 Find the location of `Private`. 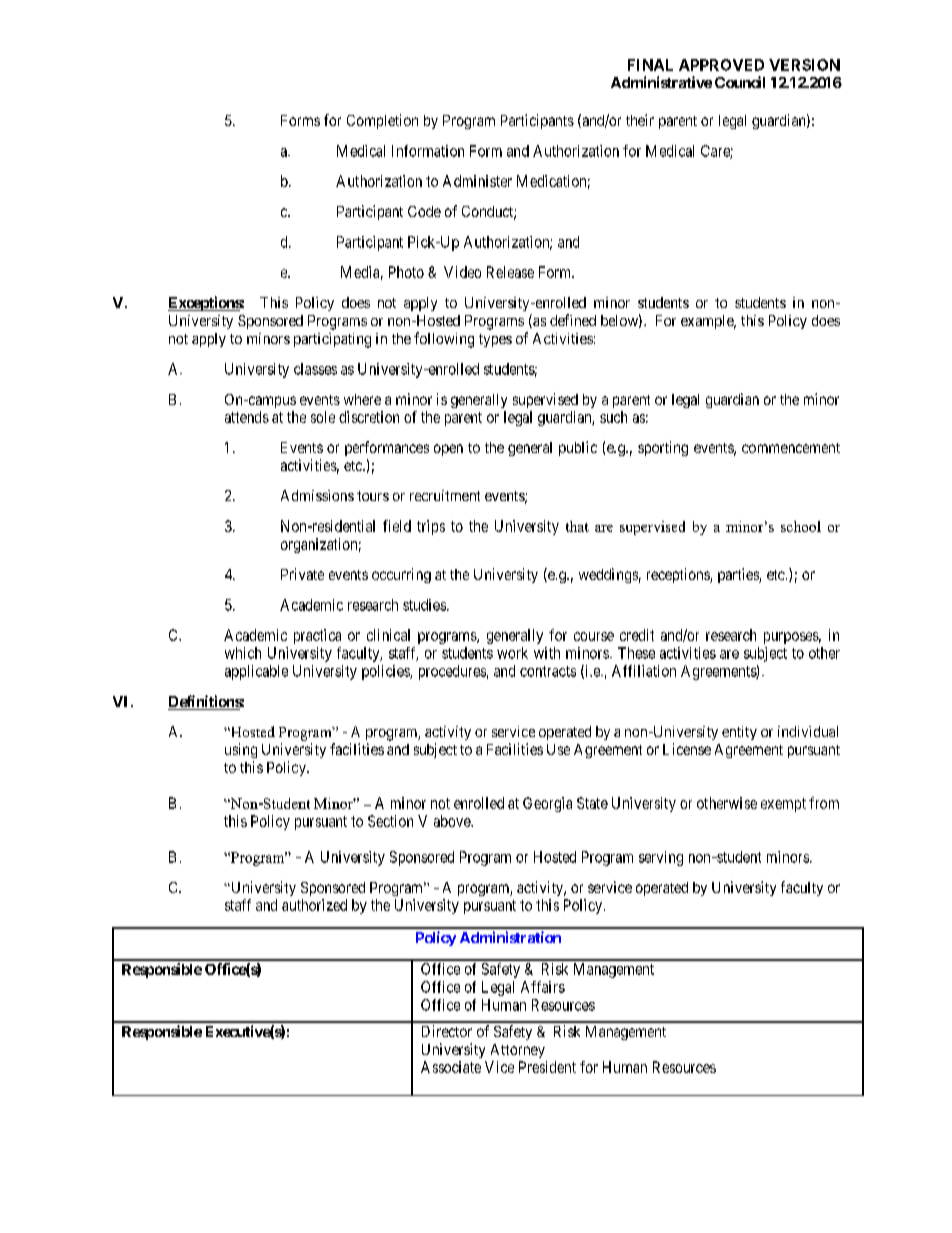

Private is located at coordinates (302, 574).
